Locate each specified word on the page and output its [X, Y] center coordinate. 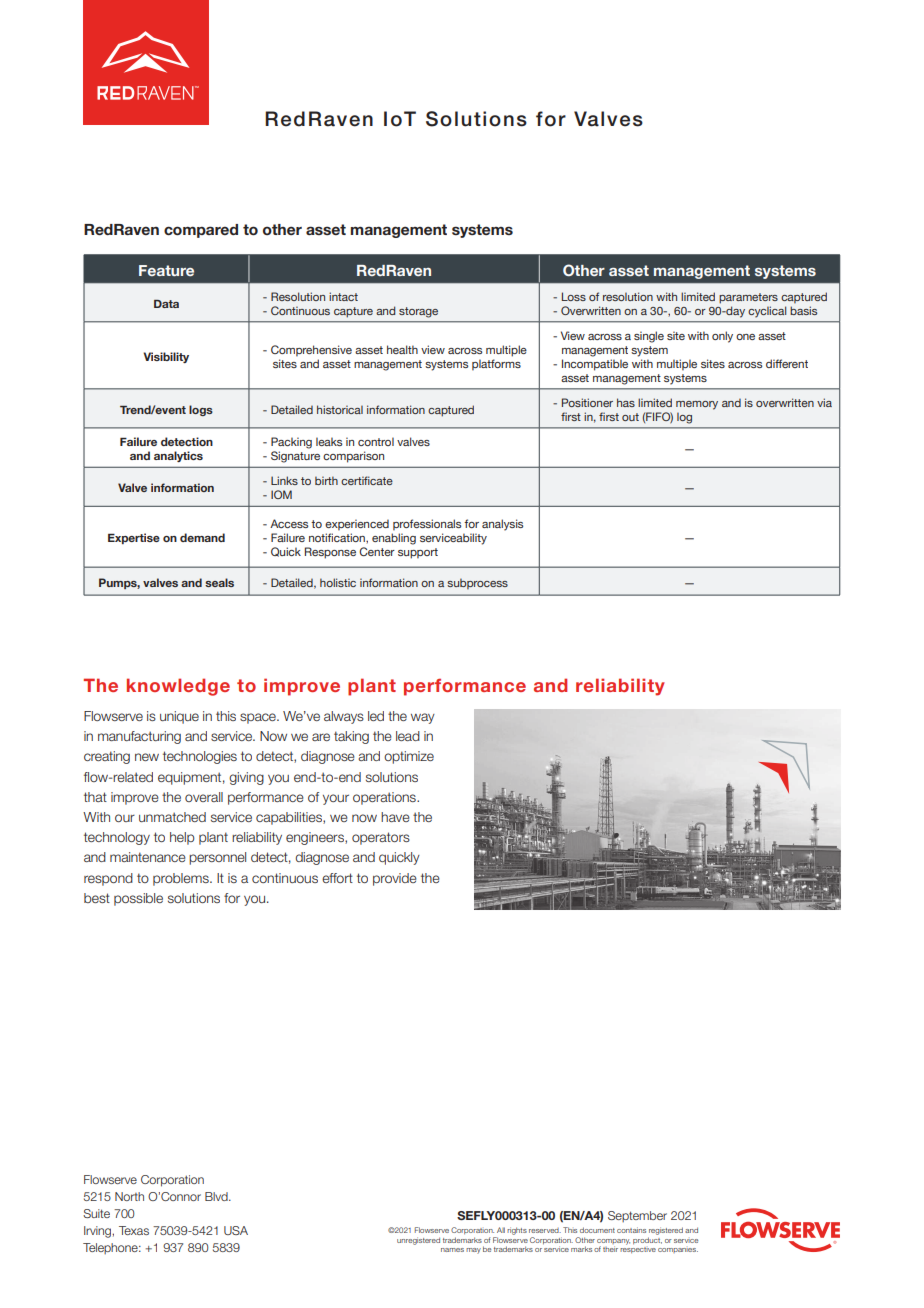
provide [395, 879]
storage [418, 312]
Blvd [217, 1196]
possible [138, 899]
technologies [200, 757]
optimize [409, 757]
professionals [427, 525]
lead [408, 736]
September [637, 1216]
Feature [166, 270]
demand [202, 537]
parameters [748, 298]
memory [697, 405]
